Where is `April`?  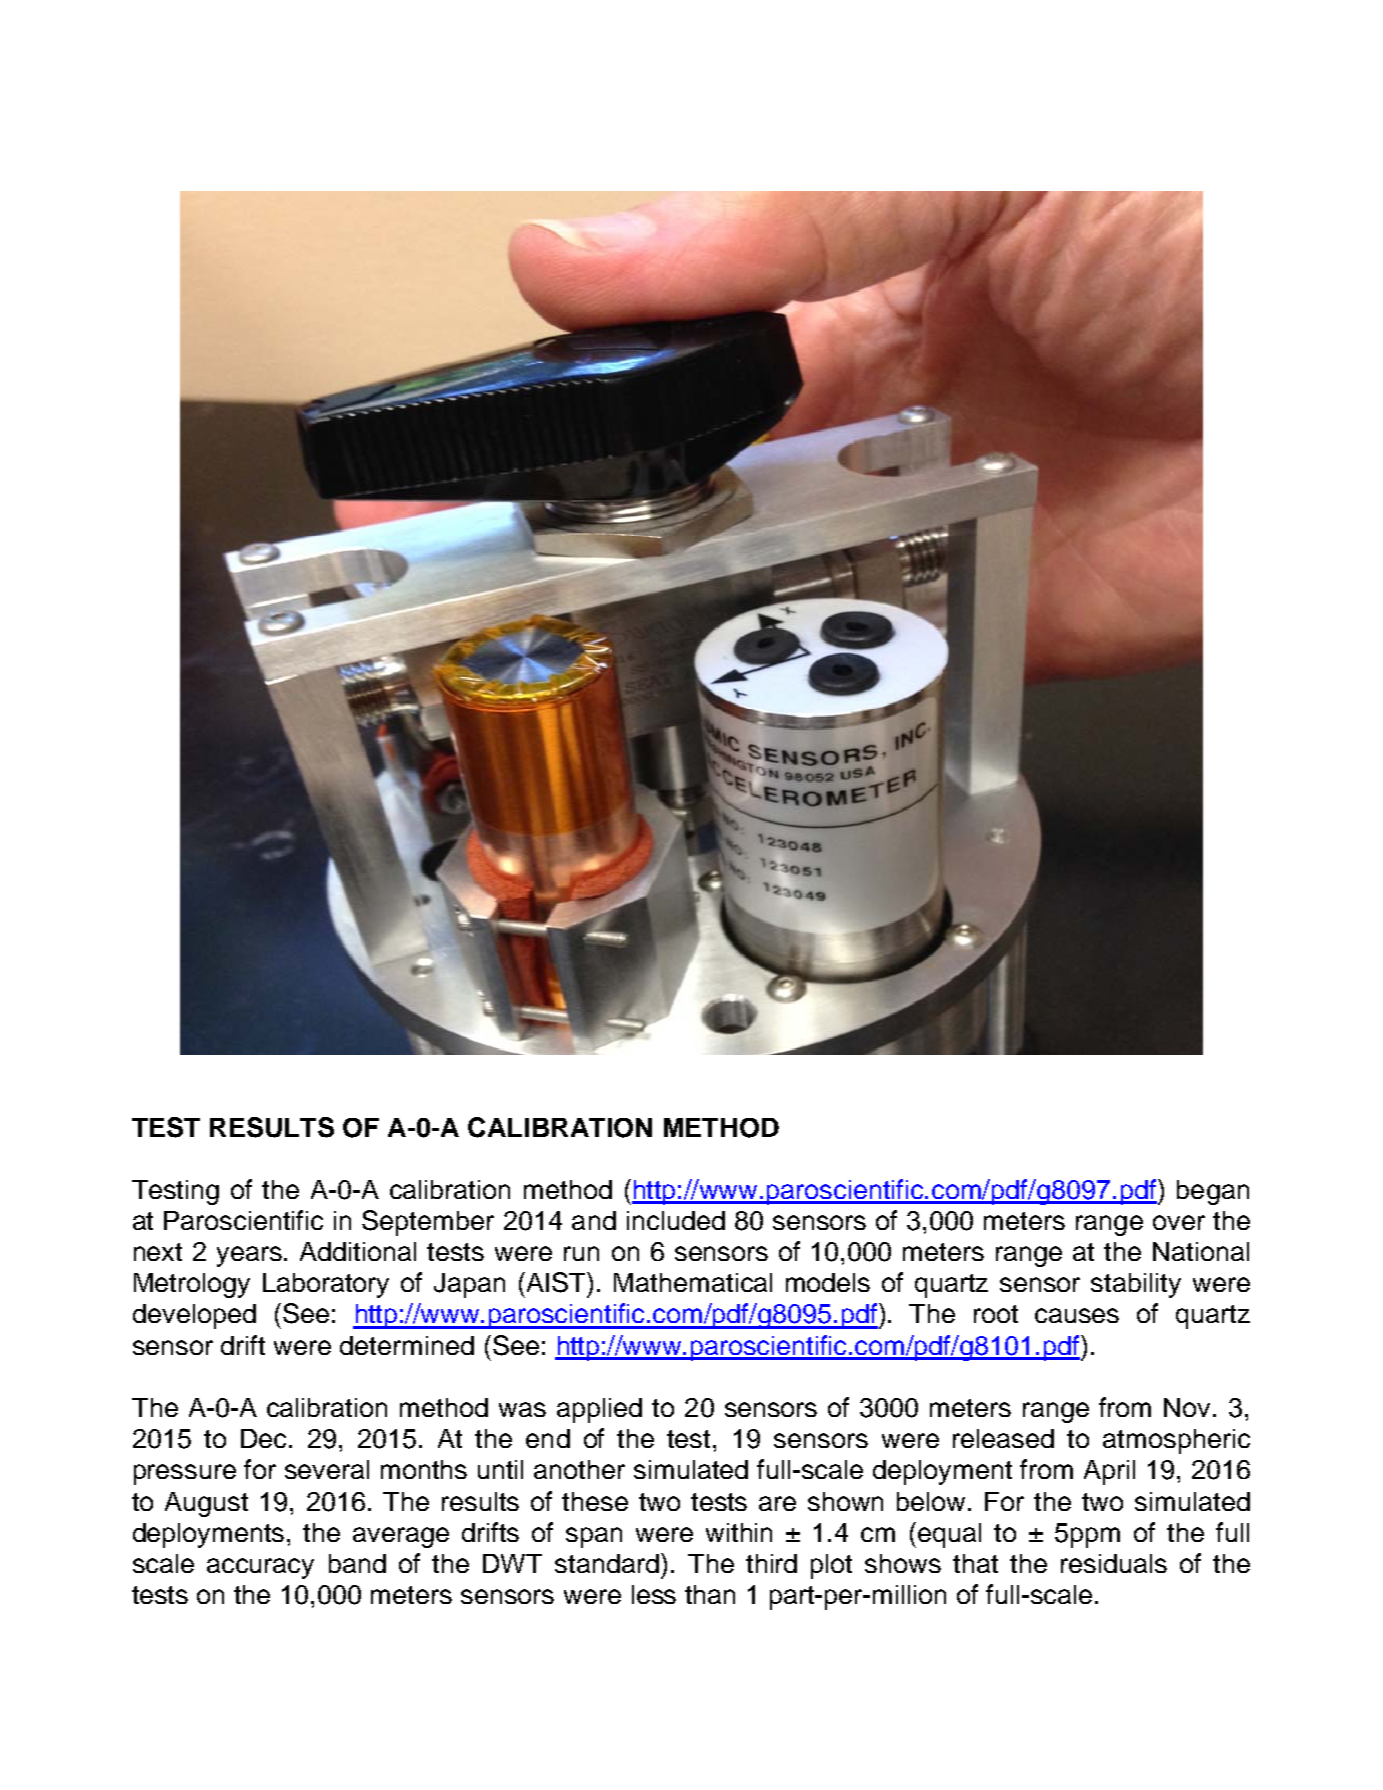 April is located at coordinates (1109, 1472).
